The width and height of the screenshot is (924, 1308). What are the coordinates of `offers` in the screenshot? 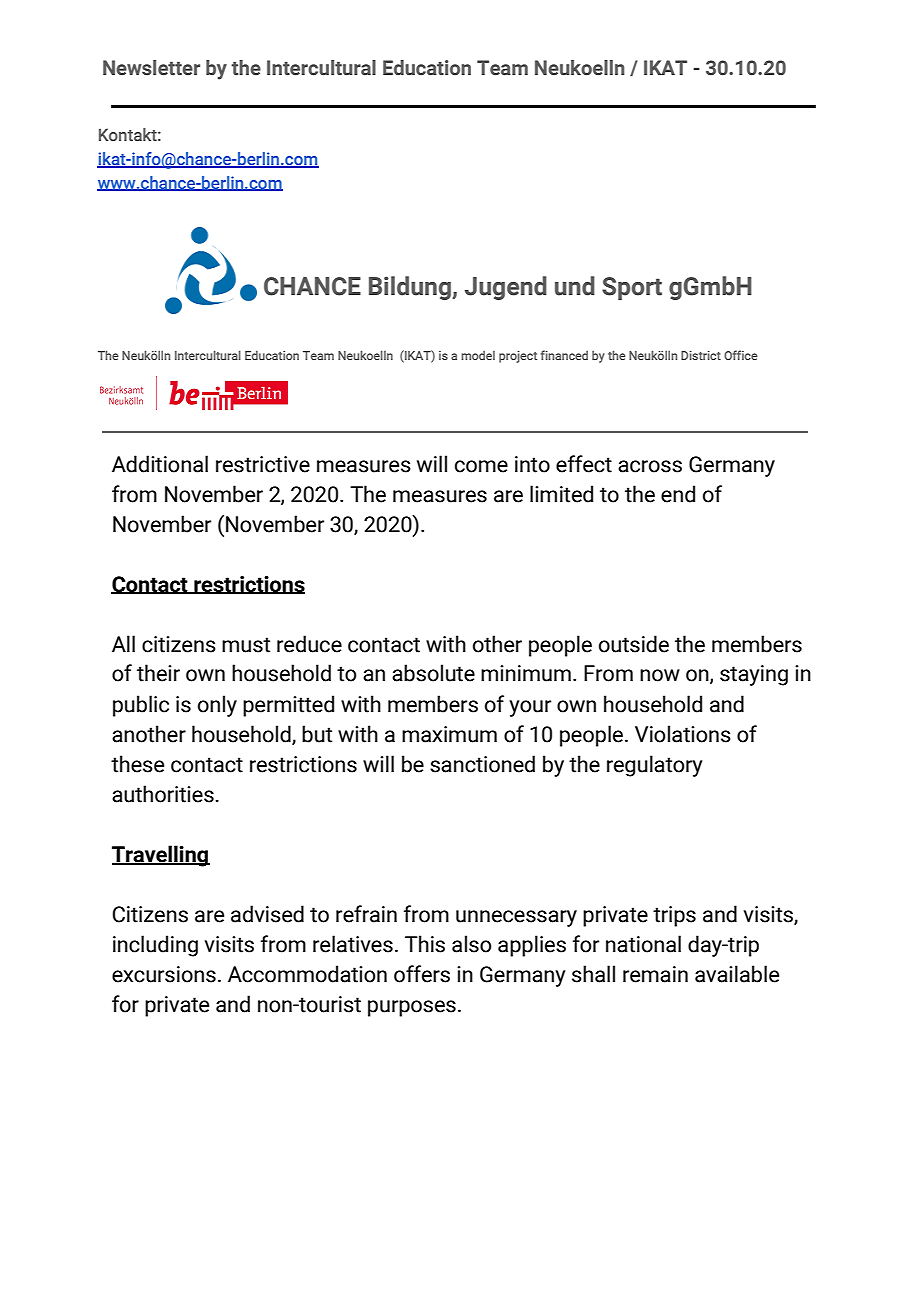 It's located at (422, 974).
